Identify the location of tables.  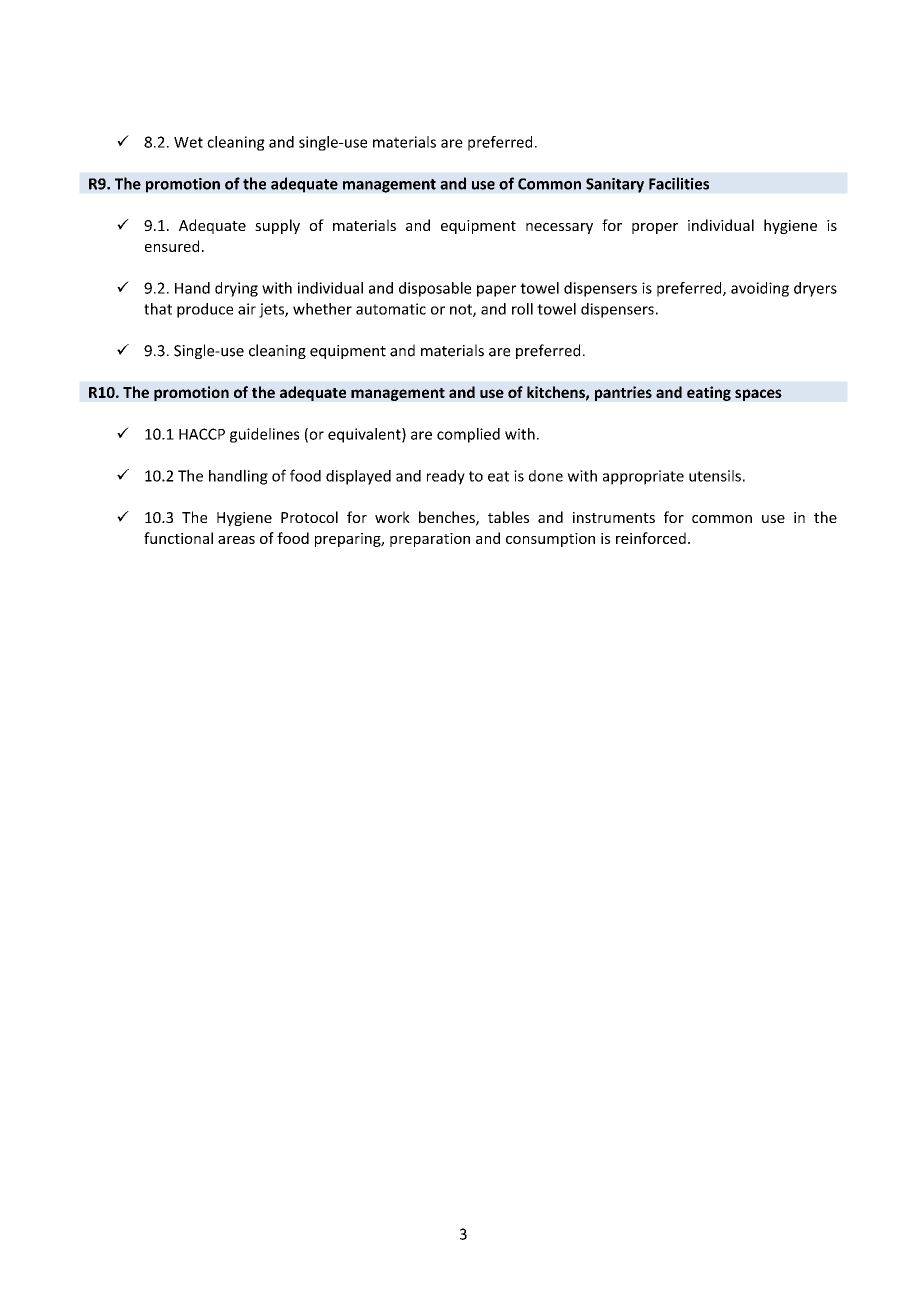
(508, 517).
